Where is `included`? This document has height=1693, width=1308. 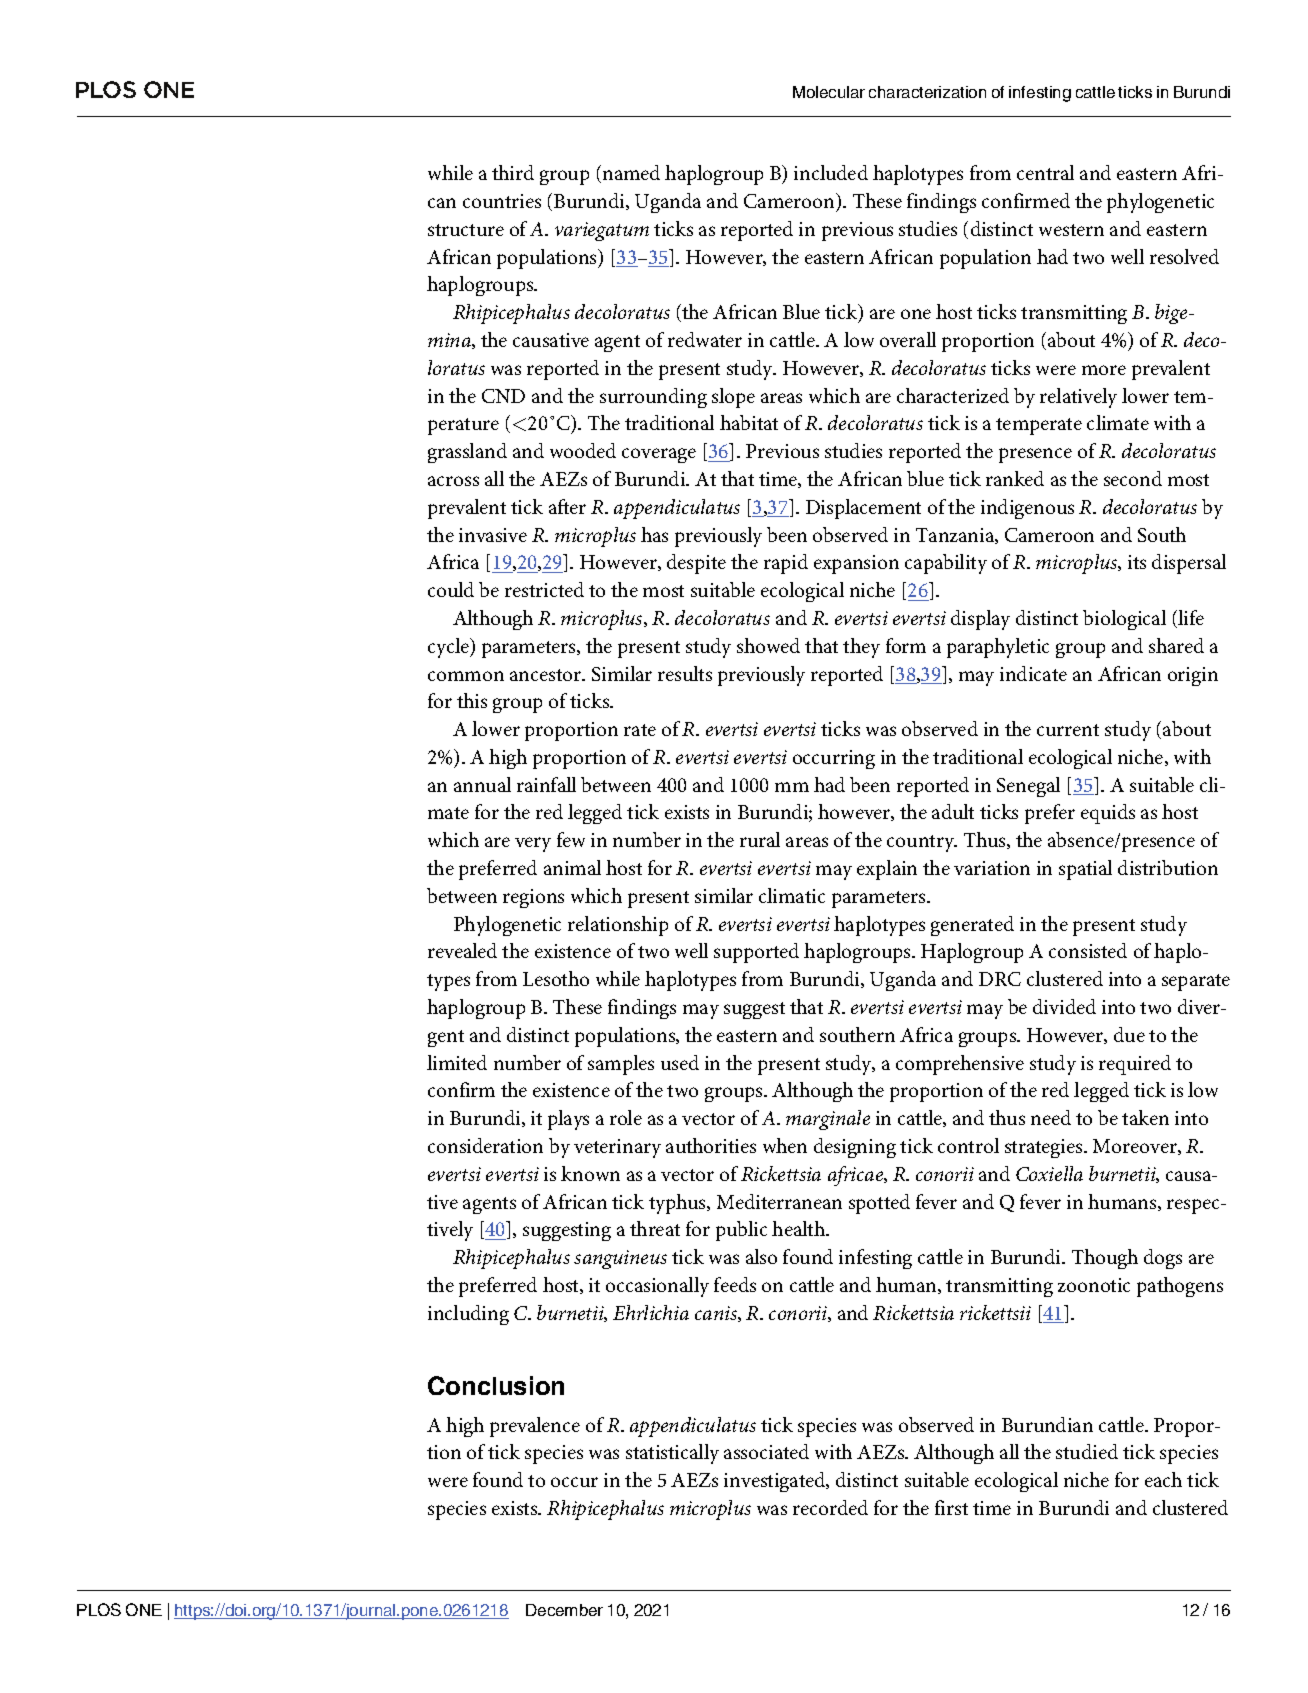
included is located at coordinates (831, 172).
